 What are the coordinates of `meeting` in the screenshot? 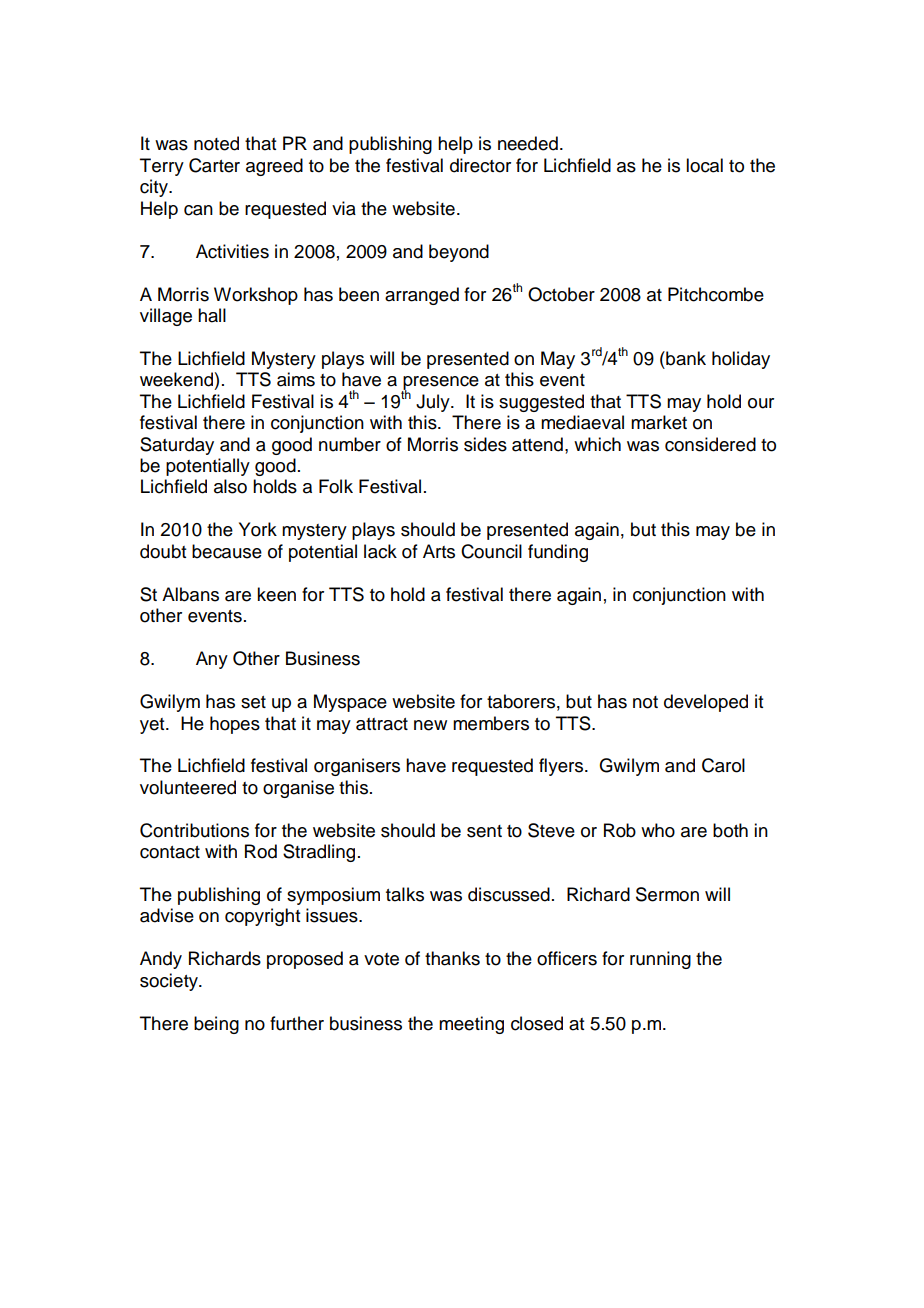 It's located at (471, 1025).
